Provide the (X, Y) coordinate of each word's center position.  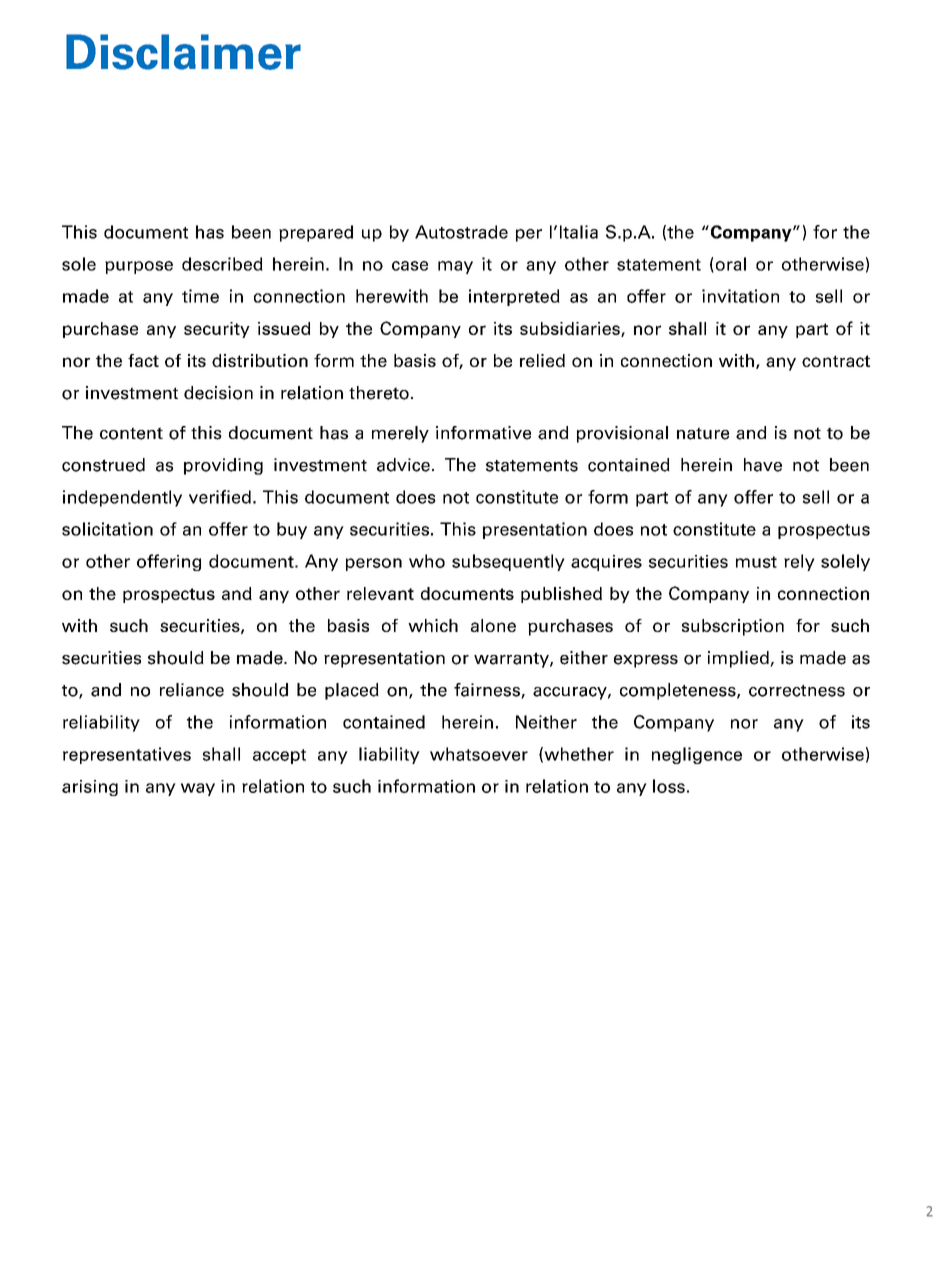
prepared (316, 233)
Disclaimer (183, 52)
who (427, 561)
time (200, 296)
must (756, 562)
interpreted (514, 297)
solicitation (107, 529)
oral (729, 265)
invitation (740, 296)
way (198, 789)
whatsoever (479, 754)
